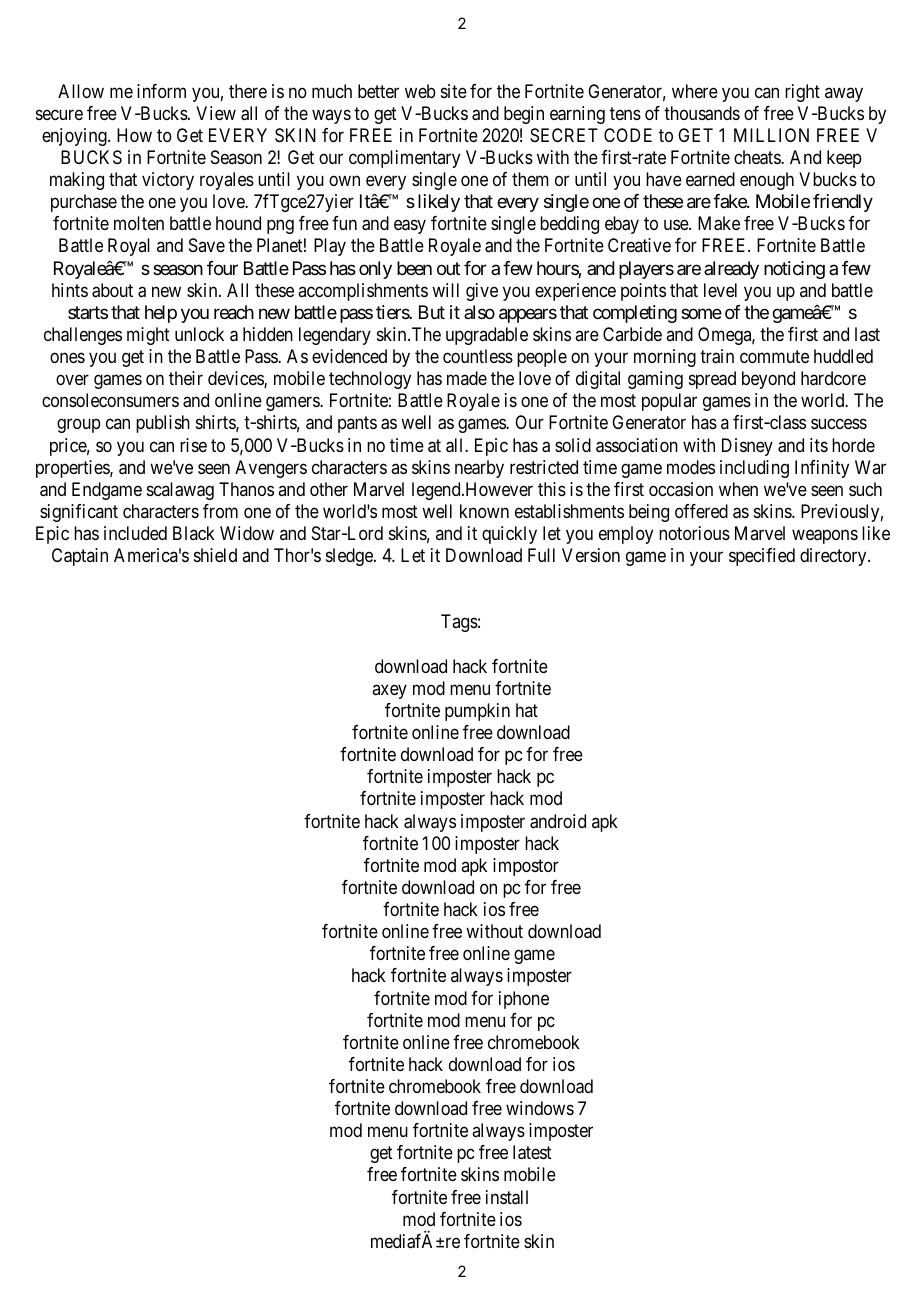  What do you see at coordinates (771, 135) in the page?
I see `MILLION` at bounding box center [771, 135].
